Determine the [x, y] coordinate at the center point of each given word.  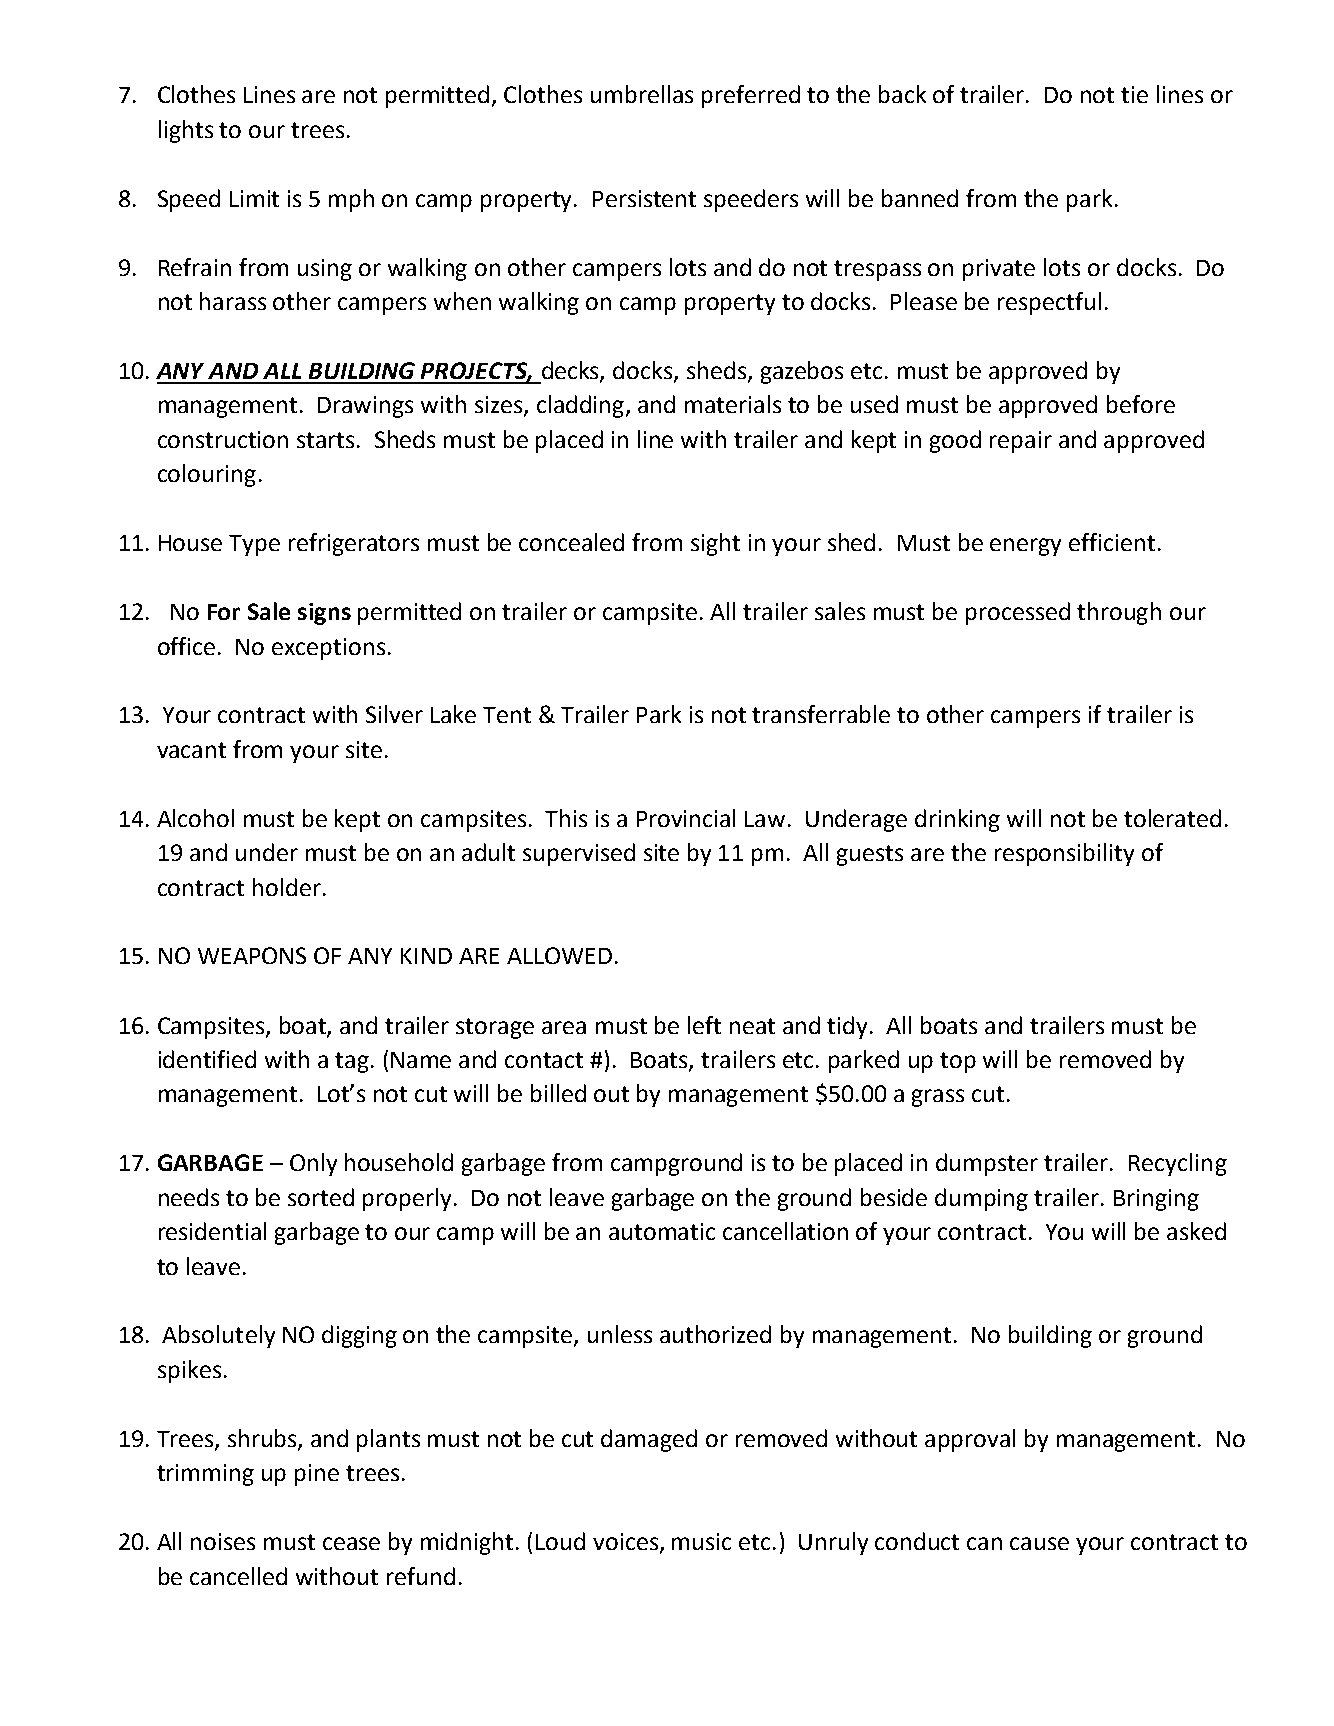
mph [351, 200]
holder [287, 887]
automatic [662, 1231]
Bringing [1156, 1200]
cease [351, 1543]
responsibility [1064, 854]
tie [1134, 94]
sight [715, 544]
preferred [751, 96]
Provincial [686, 818]
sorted [321, 1197]
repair [1021, 442]
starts [327, 440]
